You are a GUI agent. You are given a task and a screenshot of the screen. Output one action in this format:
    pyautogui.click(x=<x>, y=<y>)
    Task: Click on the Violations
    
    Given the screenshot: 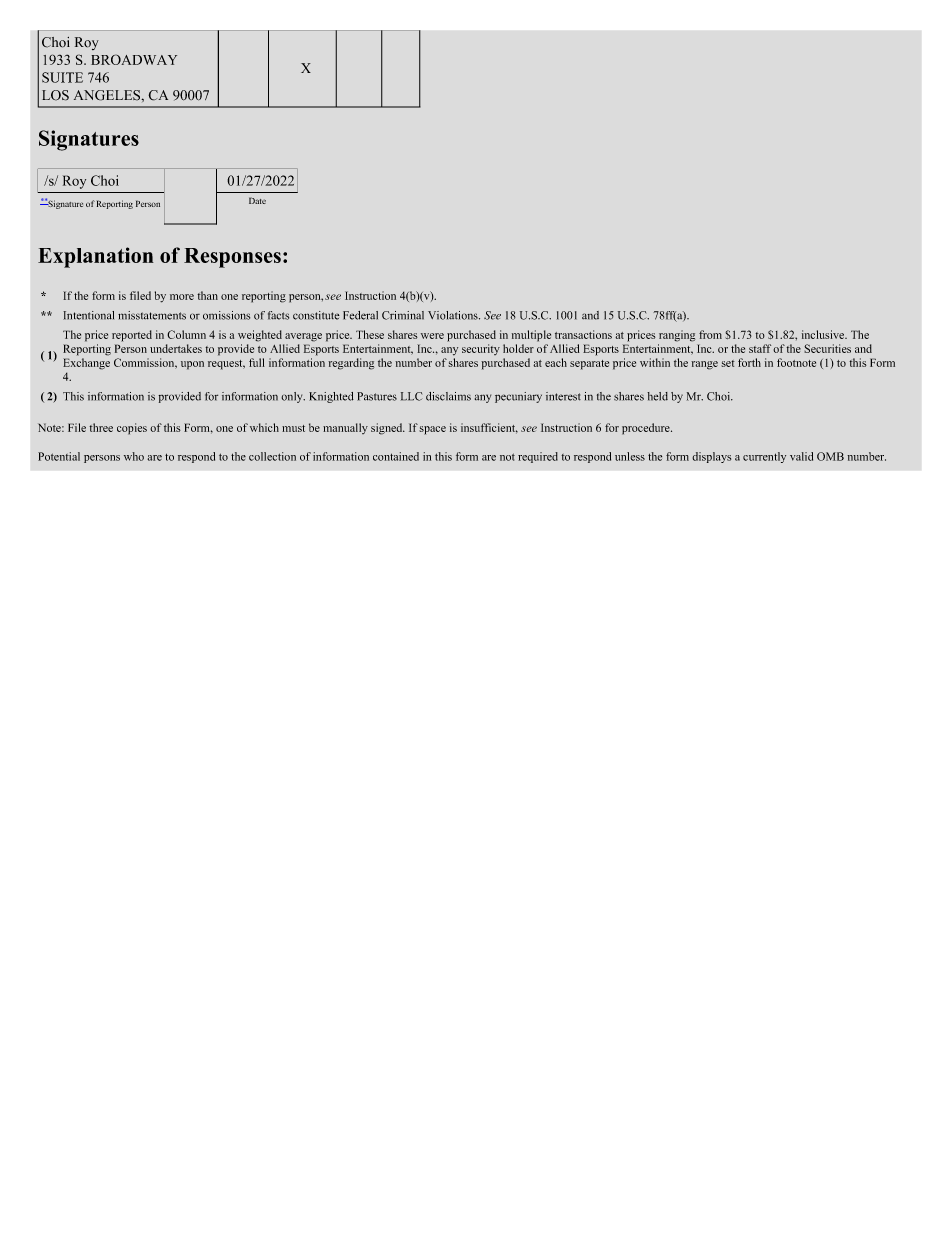 What is the action you would take?
    pyautogui.click(x=454, y=315)
